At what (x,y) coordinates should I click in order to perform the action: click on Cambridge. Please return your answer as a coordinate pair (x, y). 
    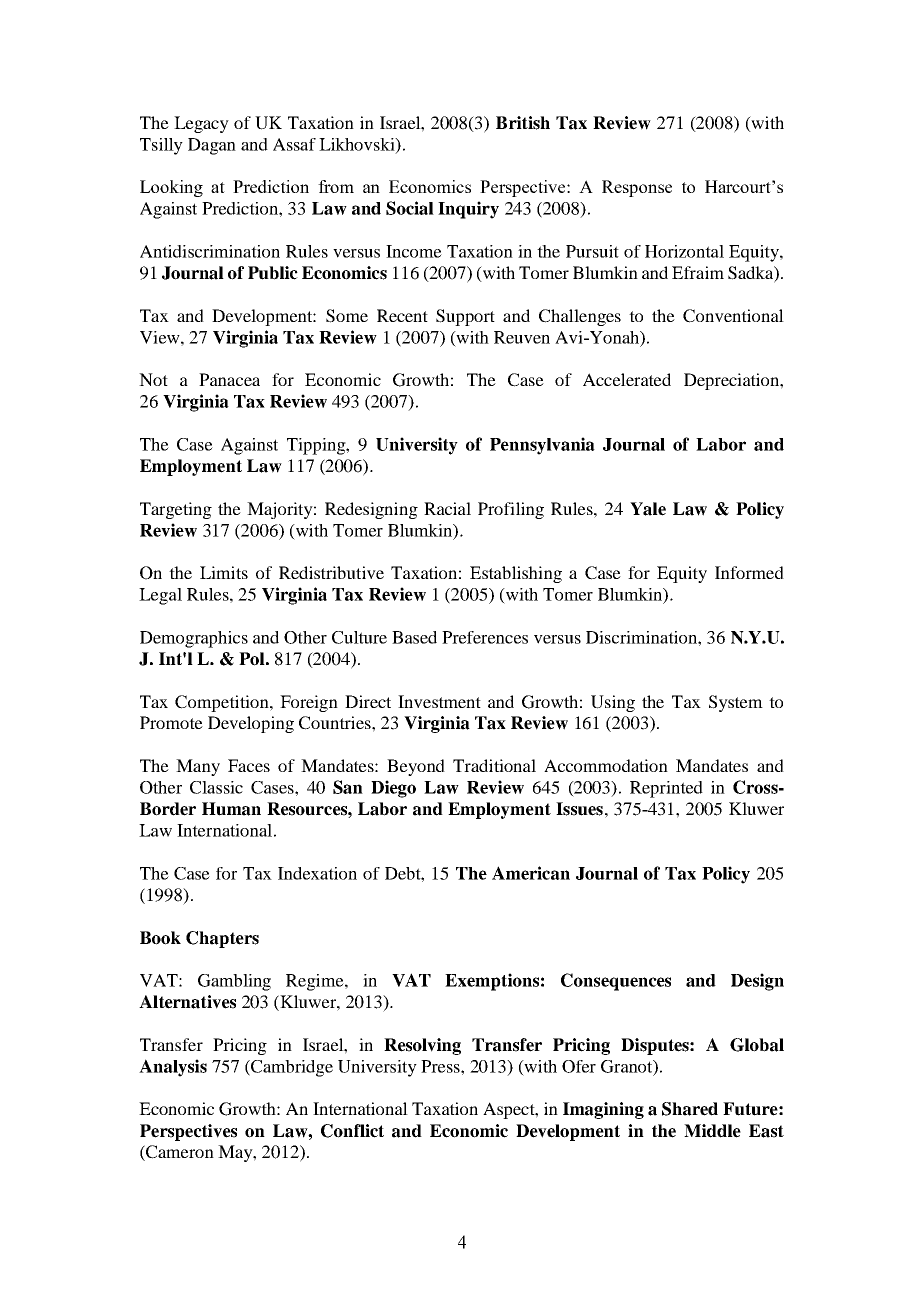
    Looking at the image, I should click on (291, 1068).
